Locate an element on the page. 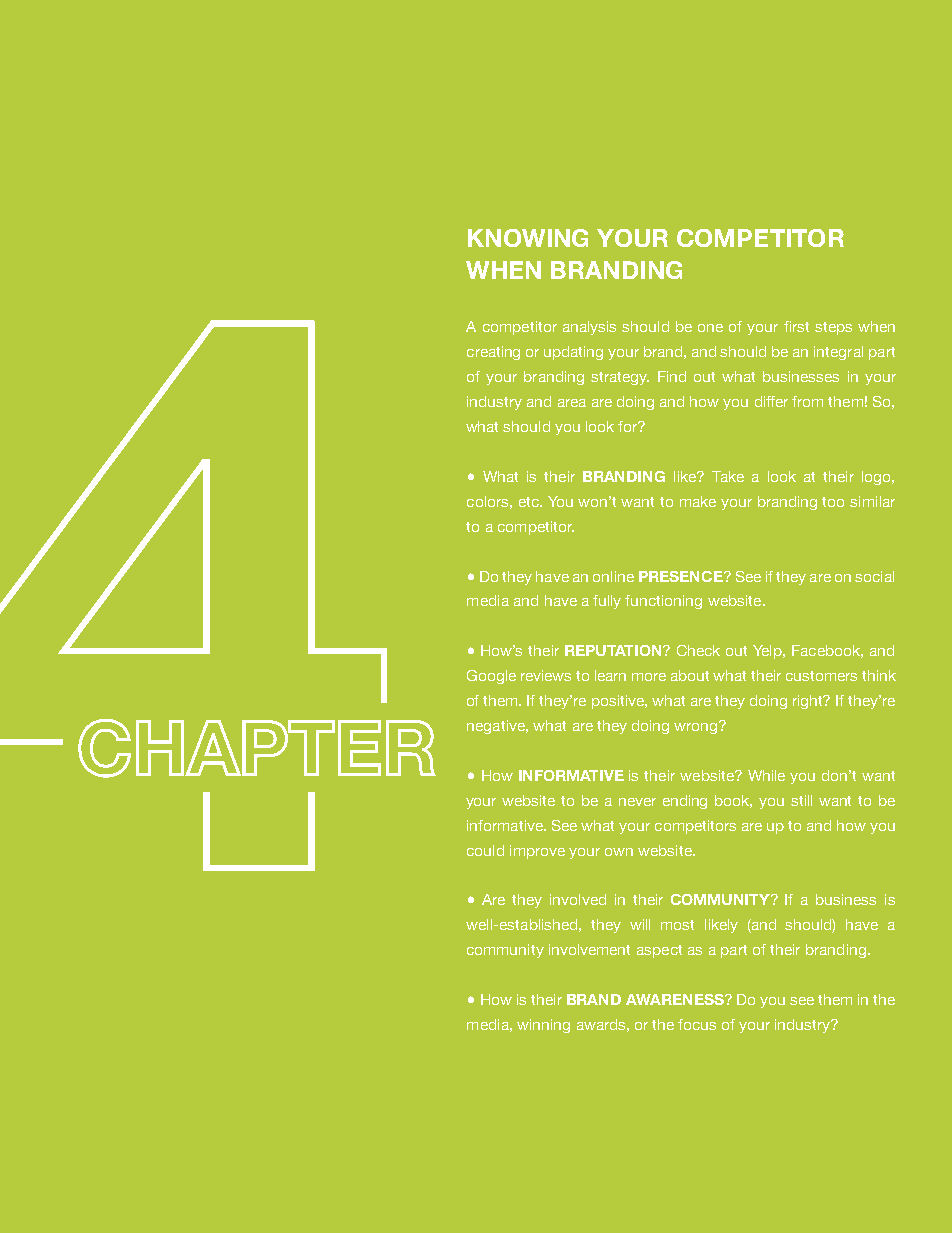  KNOWING is located at coordinates (528, 238).
